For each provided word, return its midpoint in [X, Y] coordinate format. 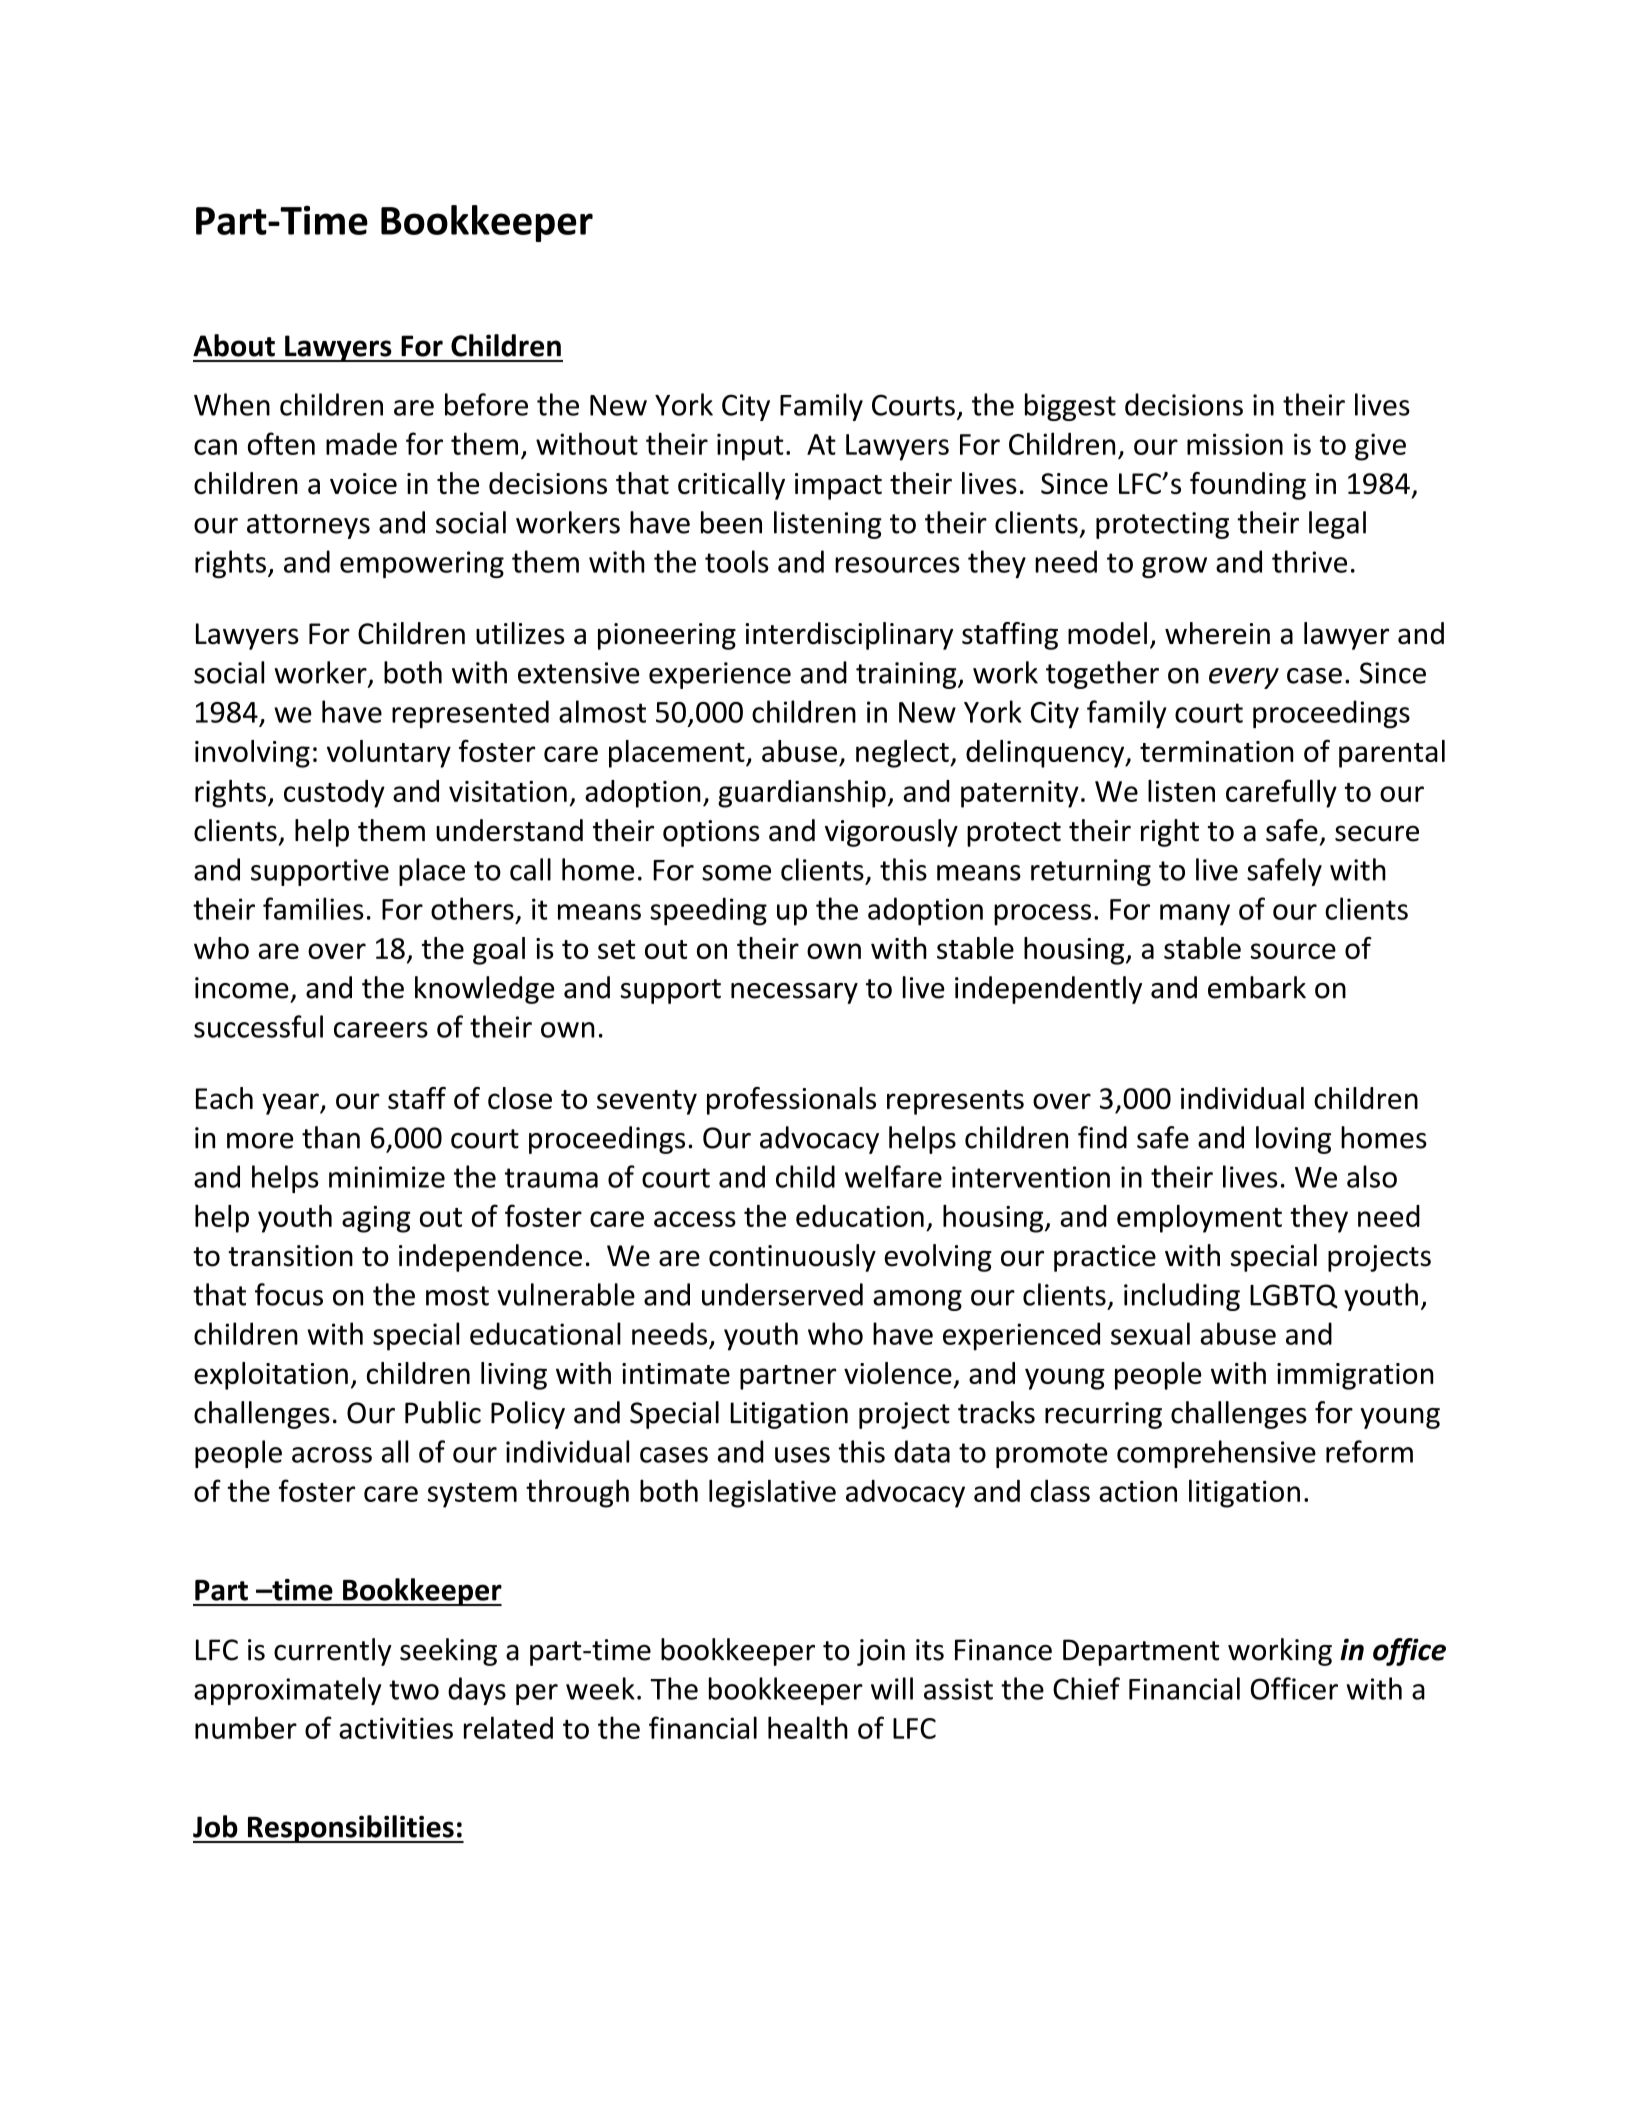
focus [289, 1294]
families [313, 908]
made [361, 443]
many [1195, 915]
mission [1235, 444]
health [808, 1727]
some [736, 873]
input [750, 447]
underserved [782, 1294]
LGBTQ [1294, 1296]
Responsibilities [350, 1829]
